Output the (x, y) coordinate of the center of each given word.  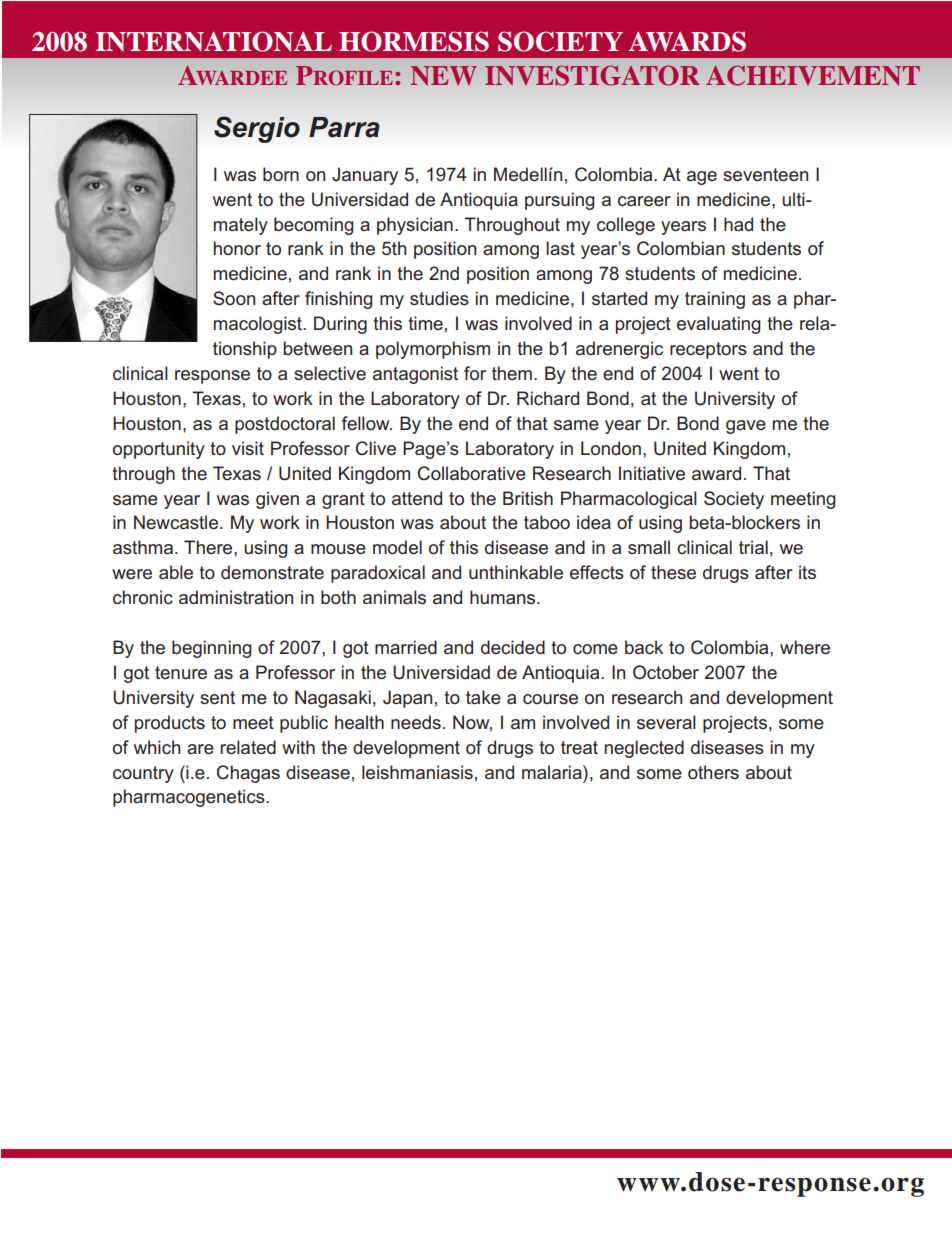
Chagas (248, 774)
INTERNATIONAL (214, 41)
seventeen (765, 175)
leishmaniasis (417, 772)
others (713, 772)
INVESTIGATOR (592, 75)
